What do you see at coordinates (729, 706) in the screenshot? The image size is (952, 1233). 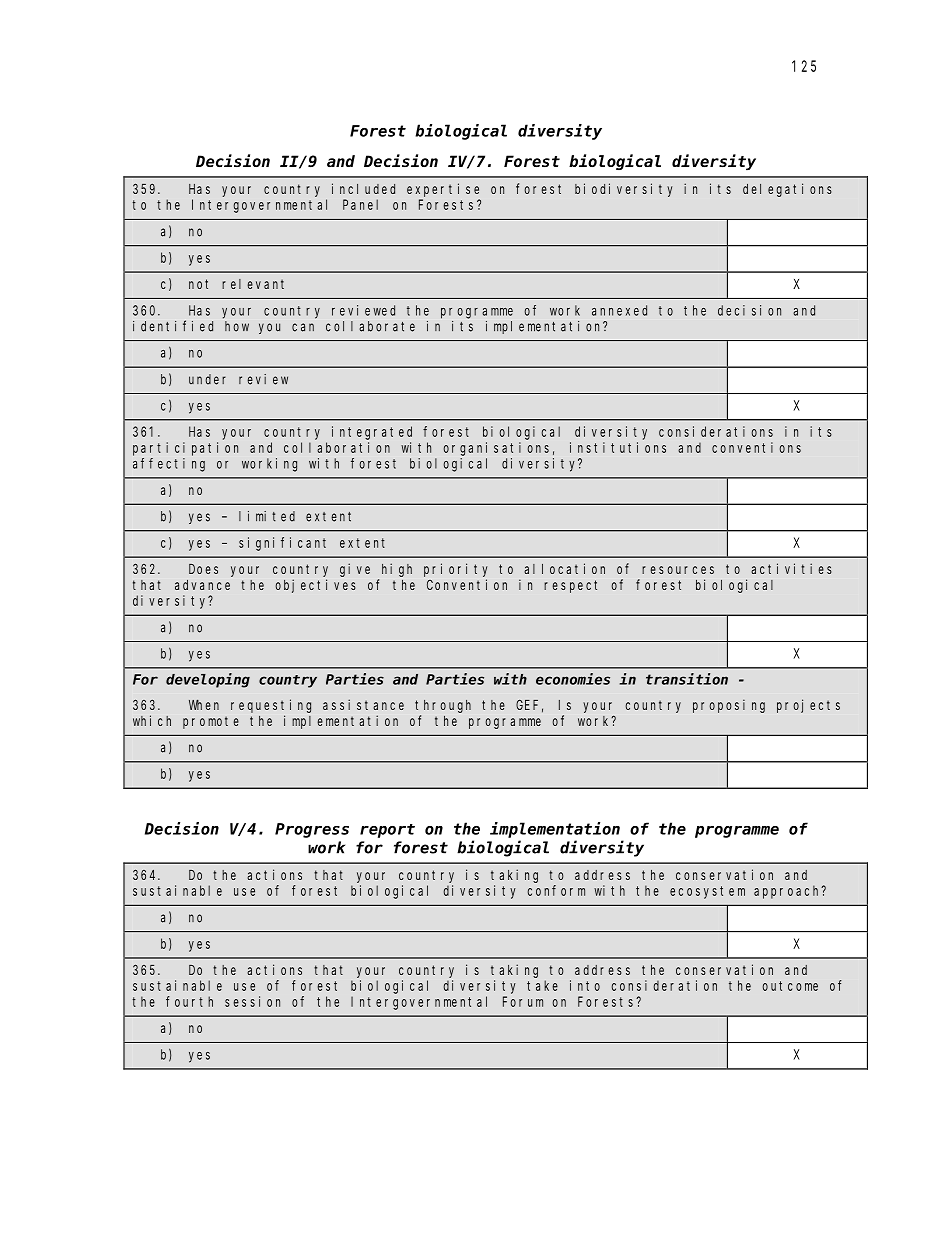 I see `proposing` at bounding box center [729, 706].
